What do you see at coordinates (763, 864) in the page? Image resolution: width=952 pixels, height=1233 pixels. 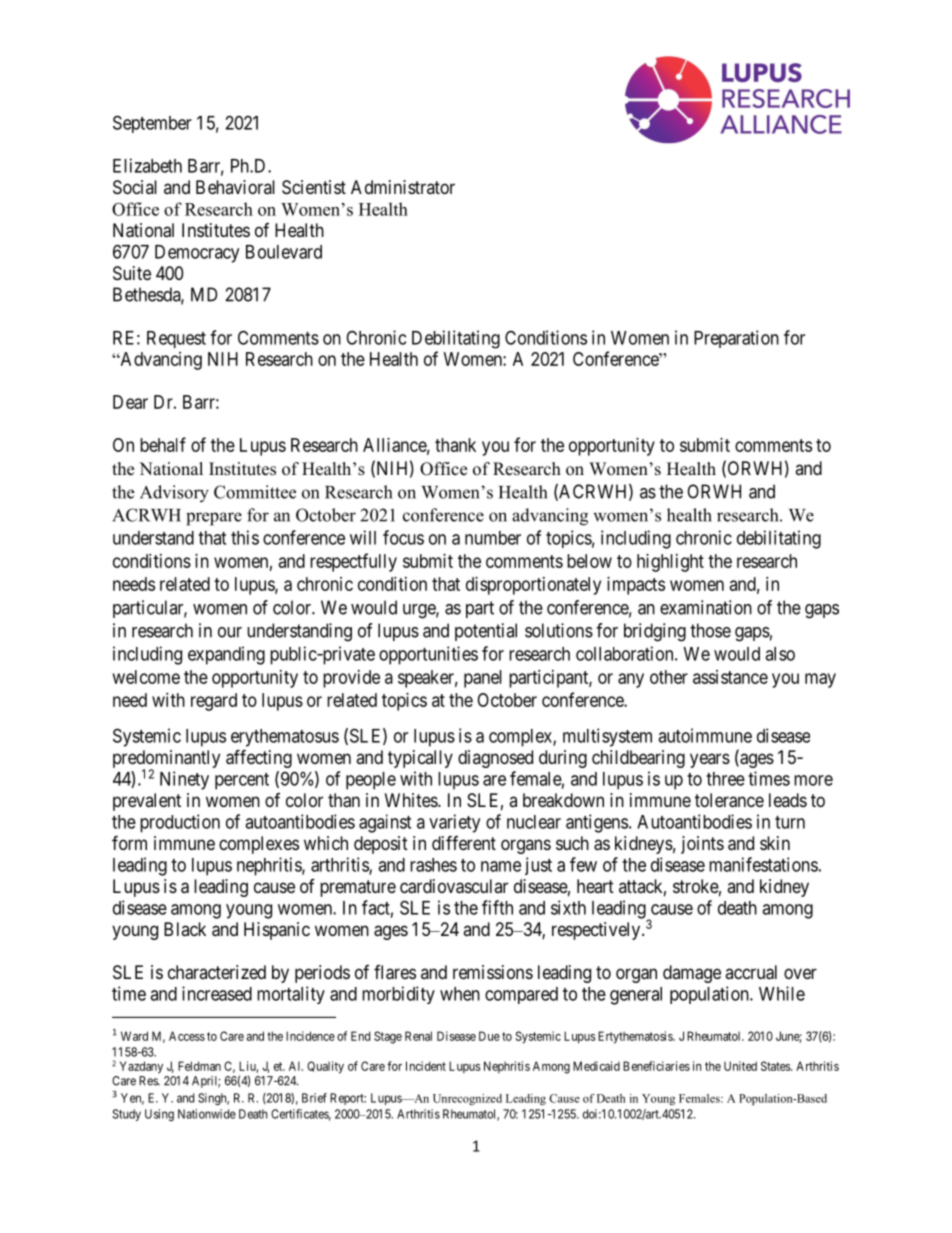 I see `manifestations` at bounding box center [763, 864].
